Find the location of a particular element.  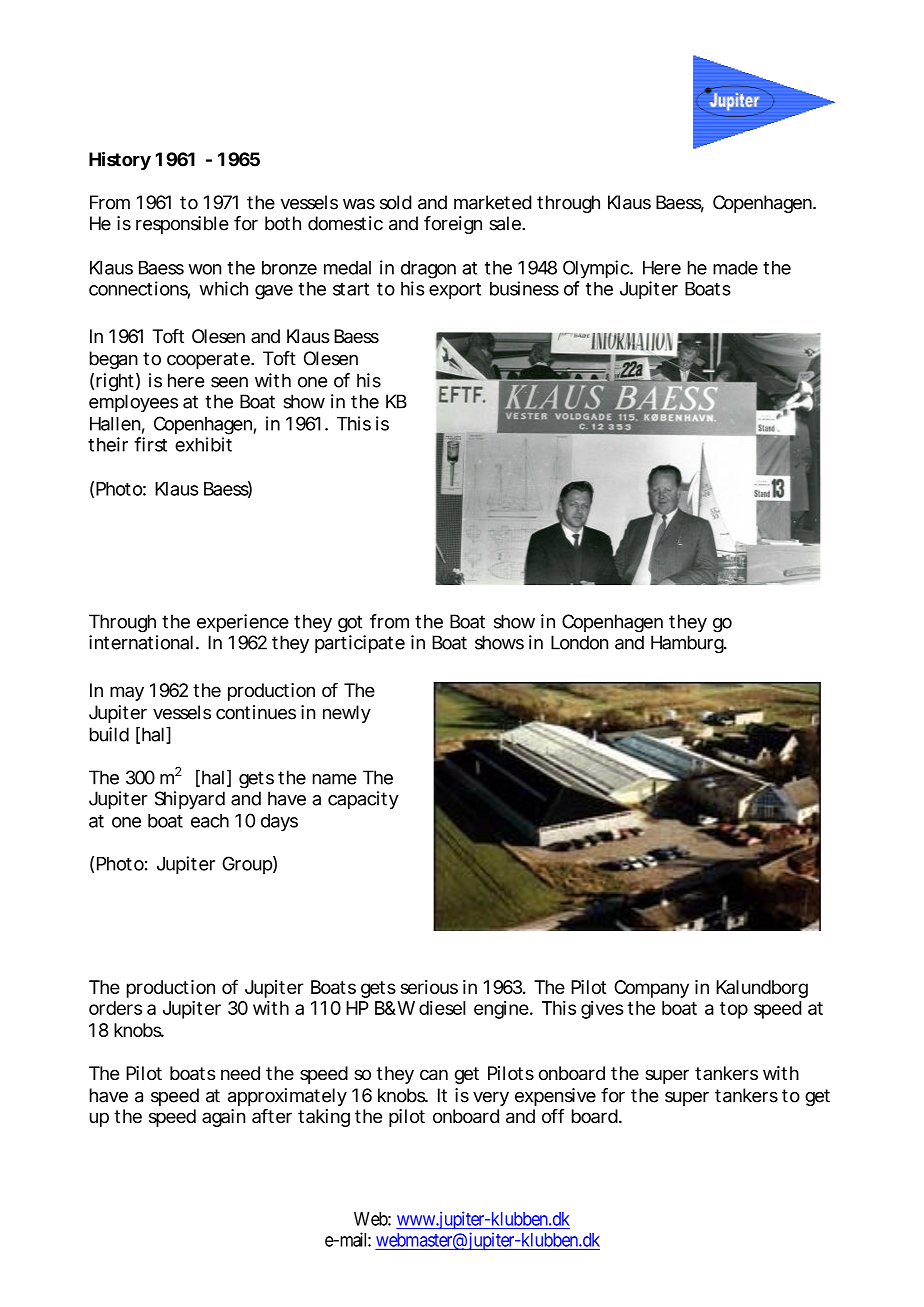

capacity is located at coordinates (363, 800).
